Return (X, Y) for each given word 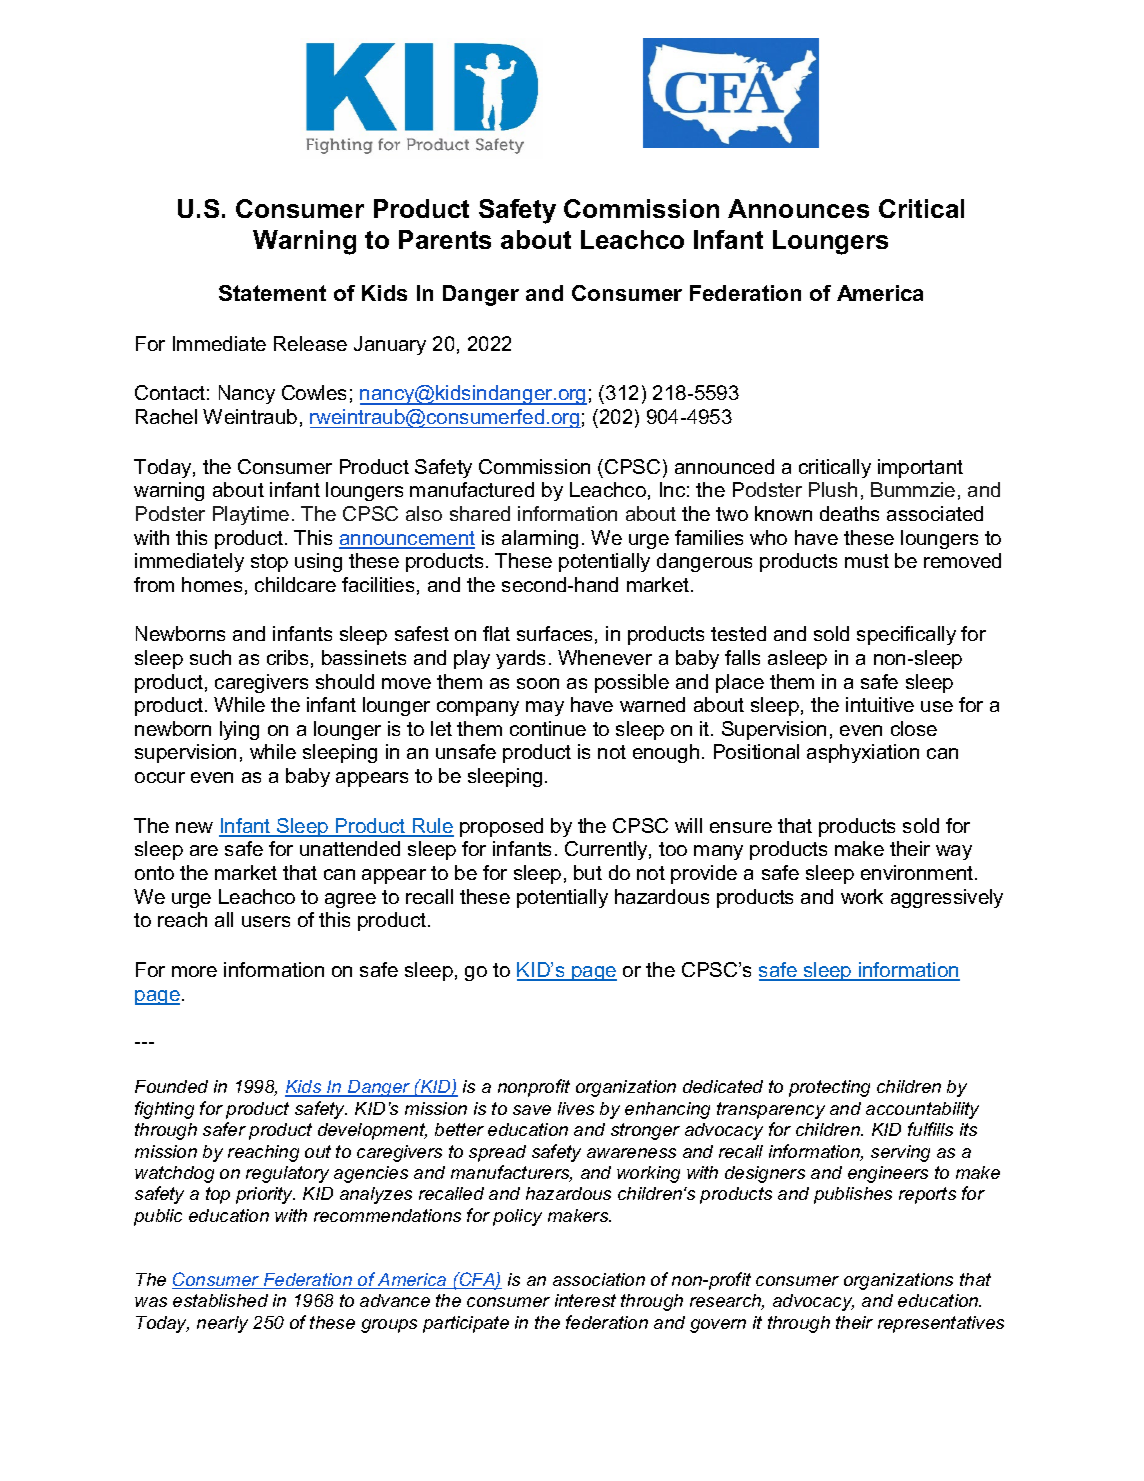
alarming (540, 539)
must (867, 561)
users (266, 921)
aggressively (947, 898)
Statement (272, 293)
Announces (798, 208)
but (588, 872)
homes (212, 584)
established (220, 1300)
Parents (445, 239)
